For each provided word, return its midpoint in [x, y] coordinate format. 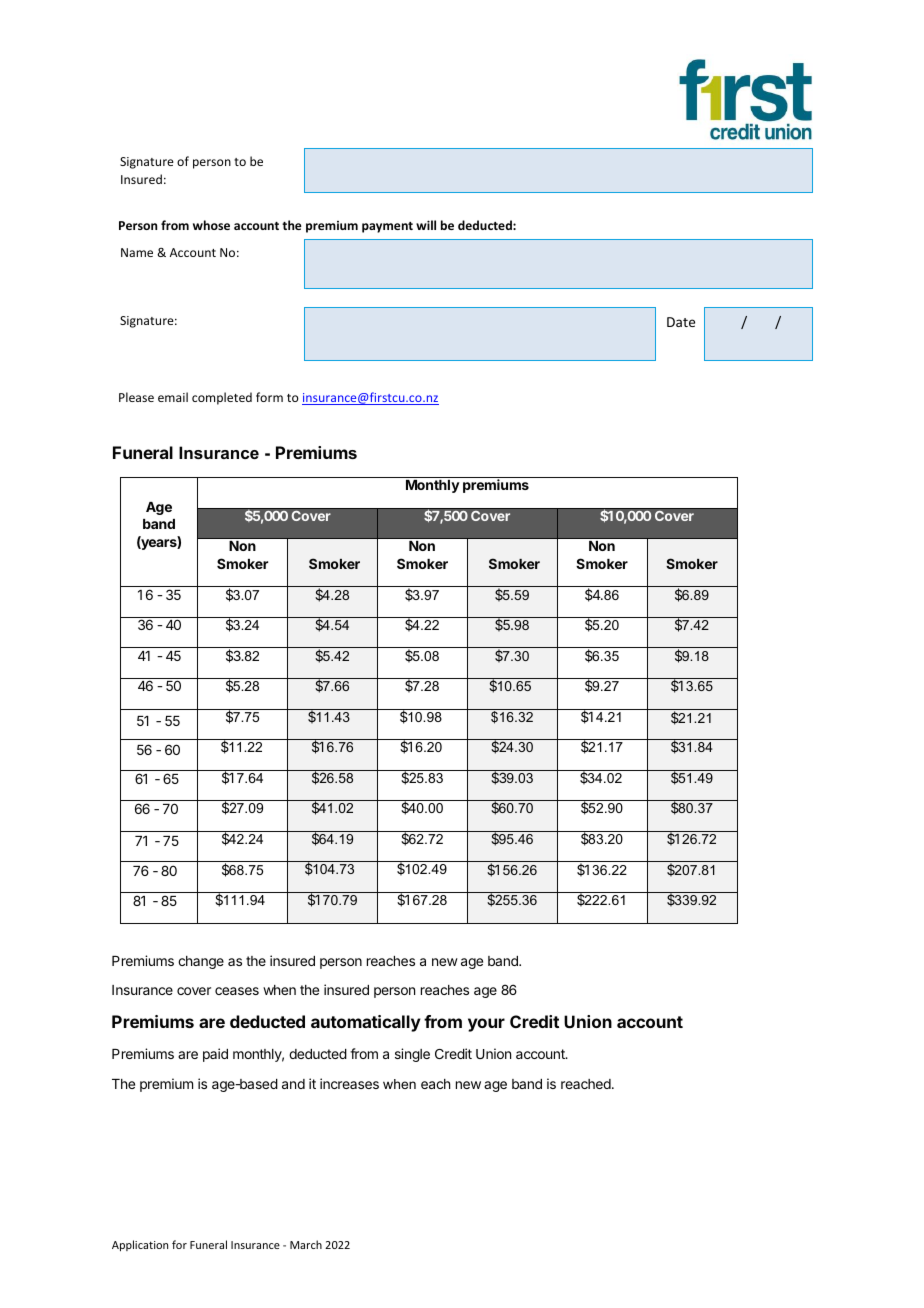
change [201, 962]
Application [140, 1245]
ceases [237, 991]
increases [349, 1083]
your [486, 1025]
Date [681, 322]
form [269, 397]
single [412, 1055]
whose [211, 225]
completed [222, 398]
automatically [366, 1023]
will [426, 225]
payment [387, 227]
